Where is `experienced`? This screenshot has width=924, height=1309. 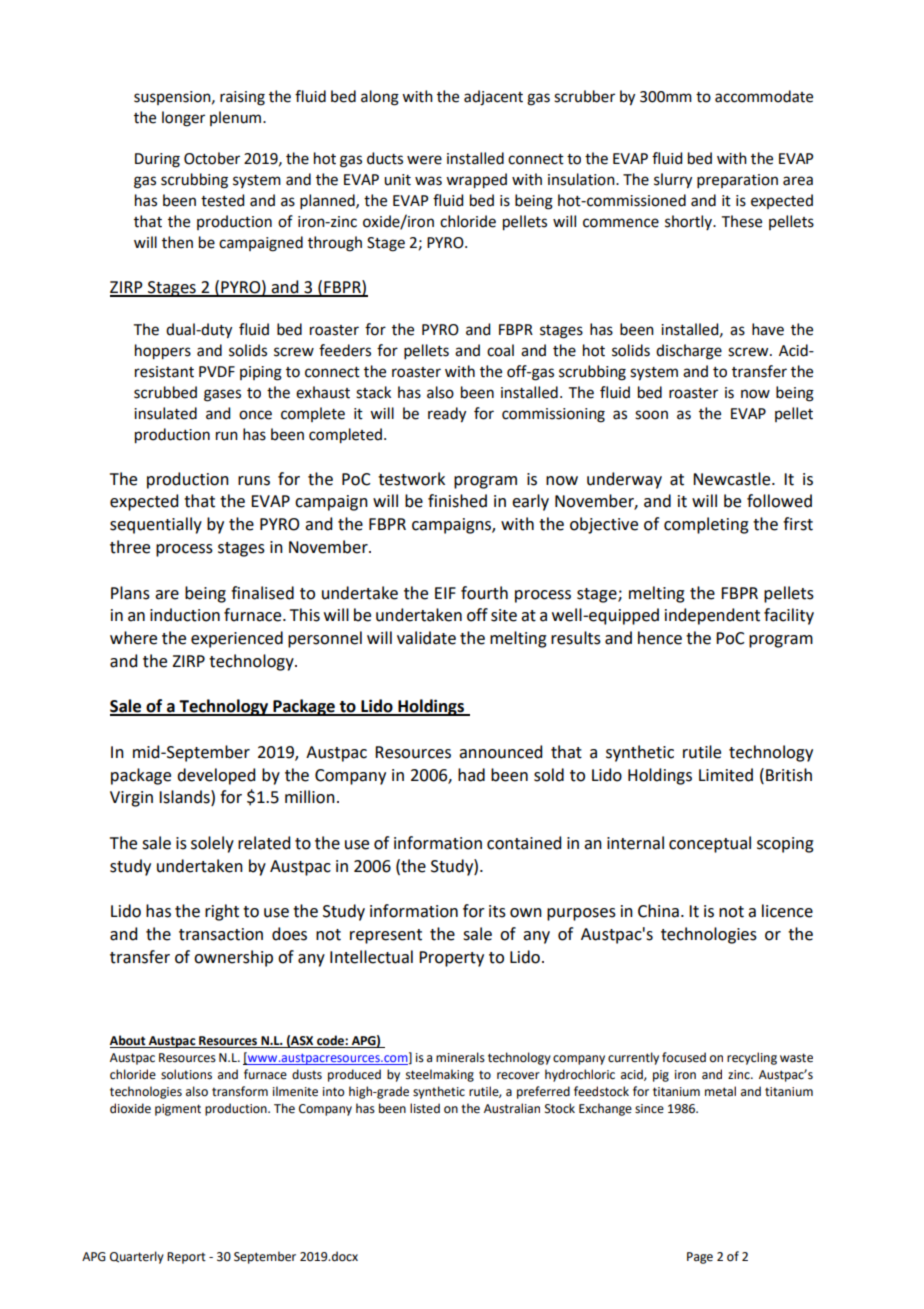
experienced is located at coordinates (237, 639).
